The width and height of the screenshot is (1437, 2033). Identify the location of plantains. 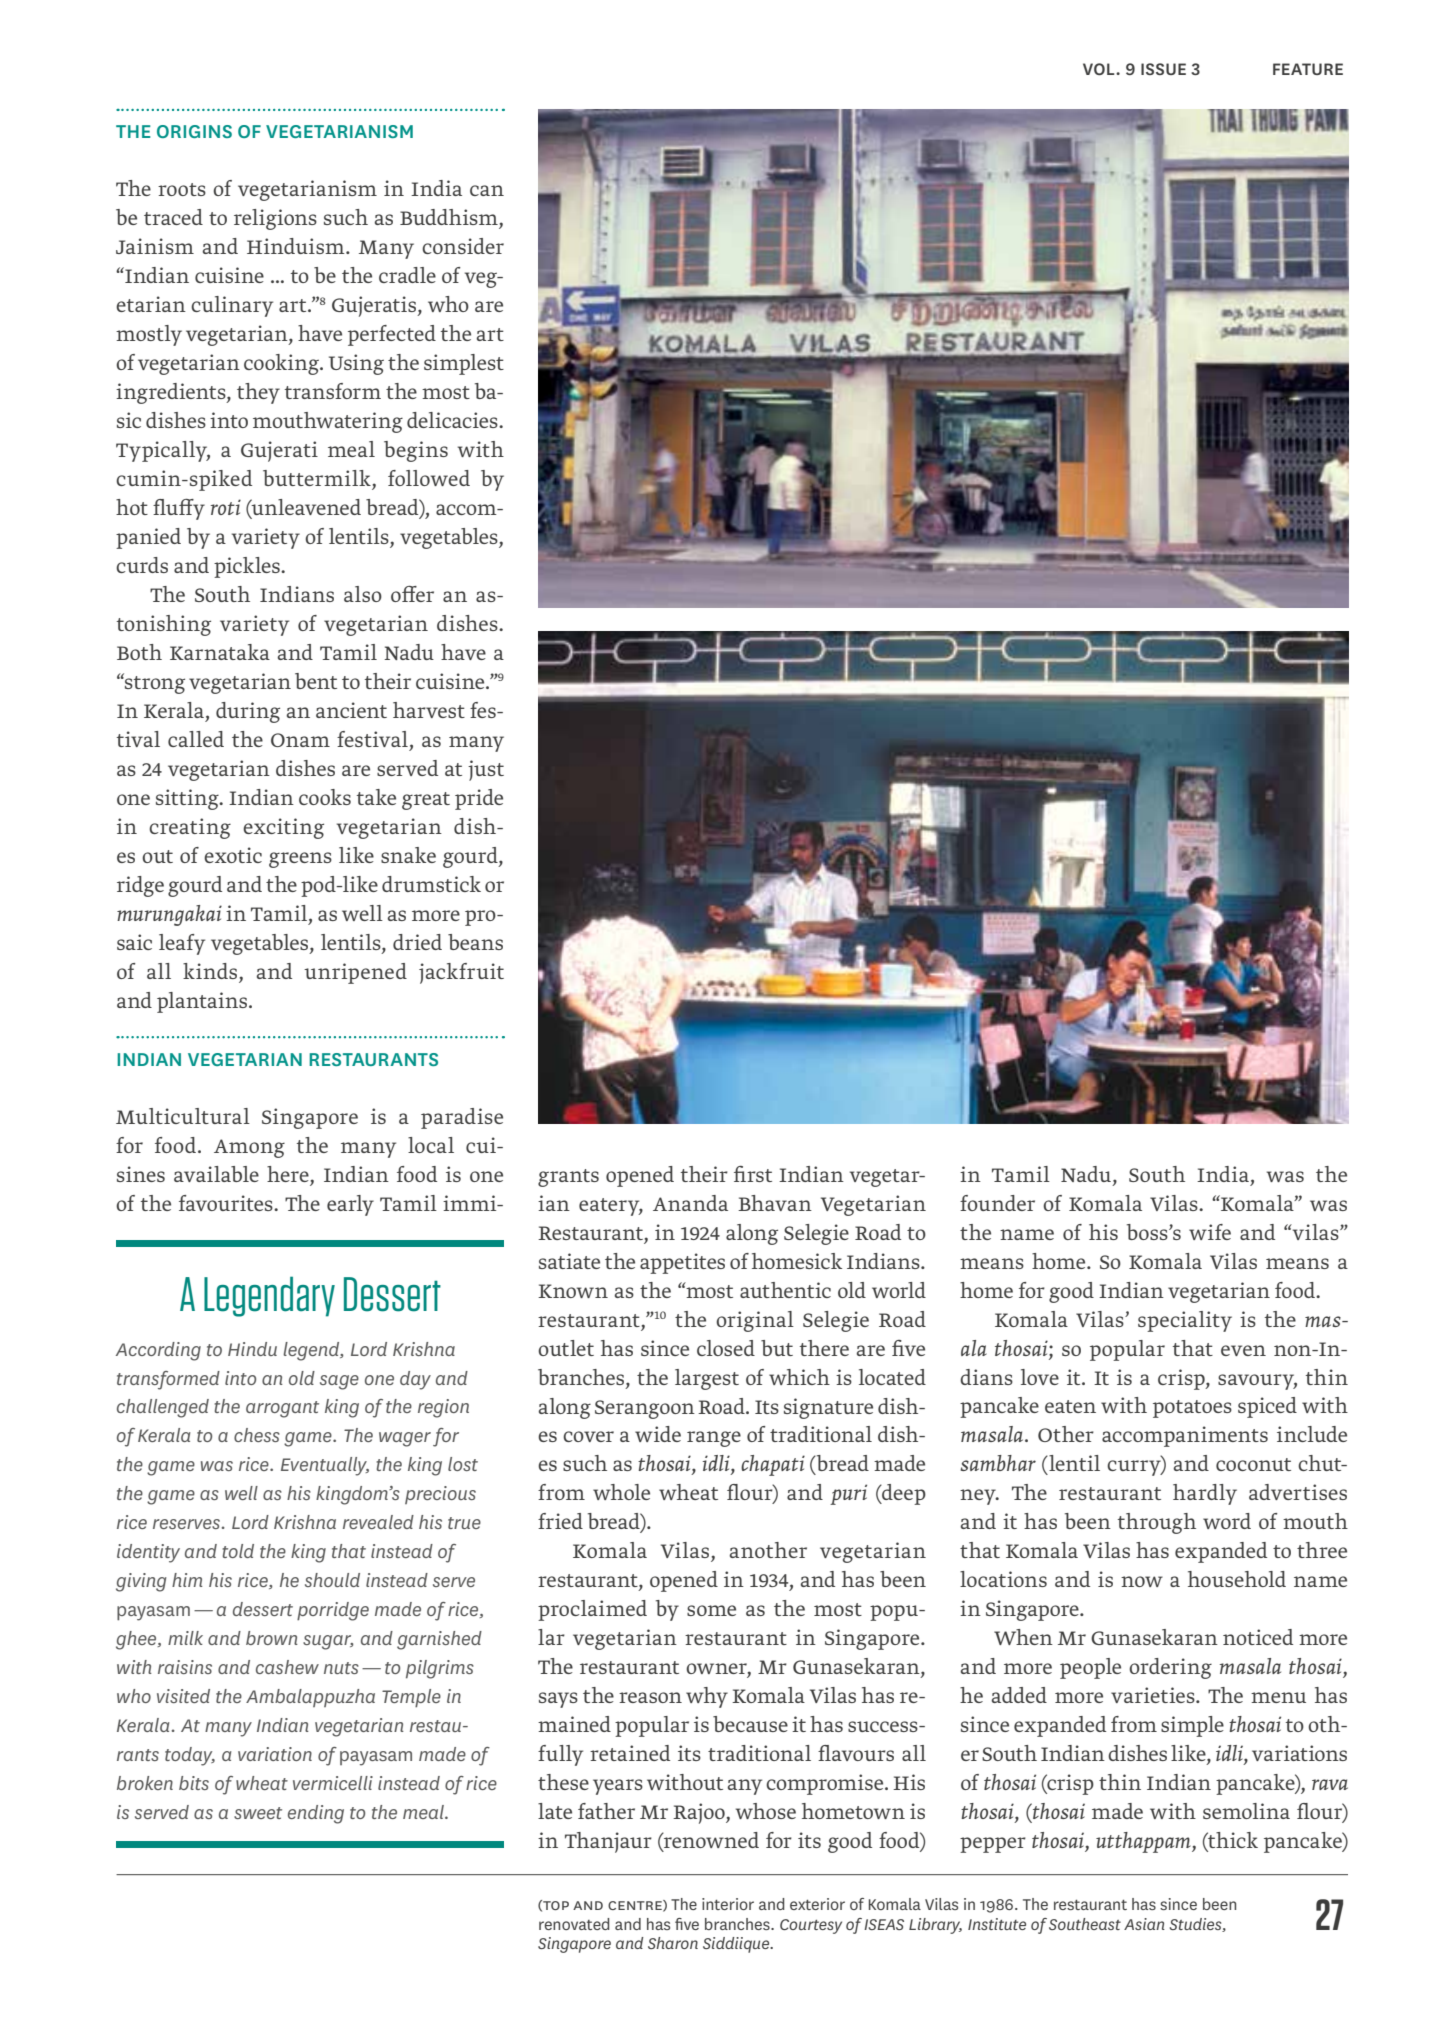
(203, 1002).
